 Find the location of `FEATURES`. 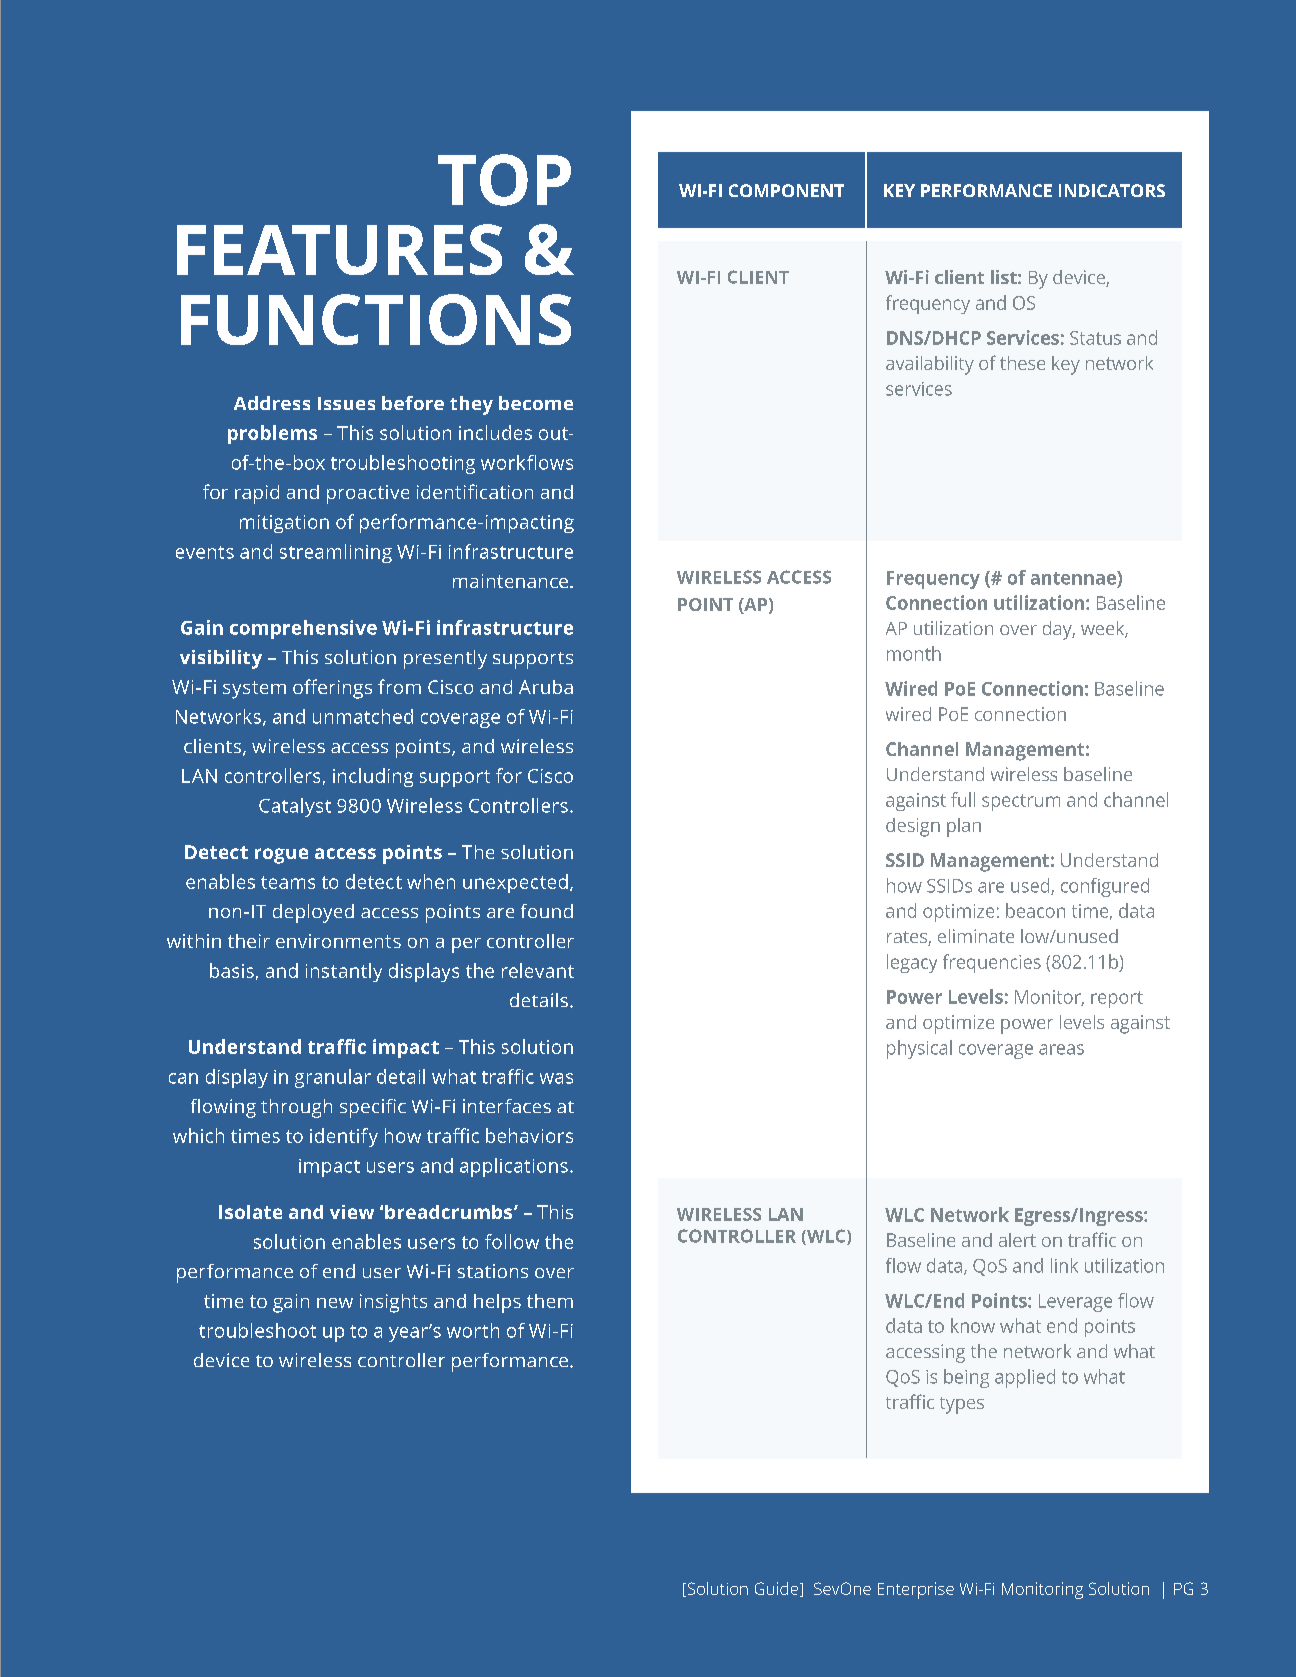

FEATURES is located at coordinates (339, 249).
